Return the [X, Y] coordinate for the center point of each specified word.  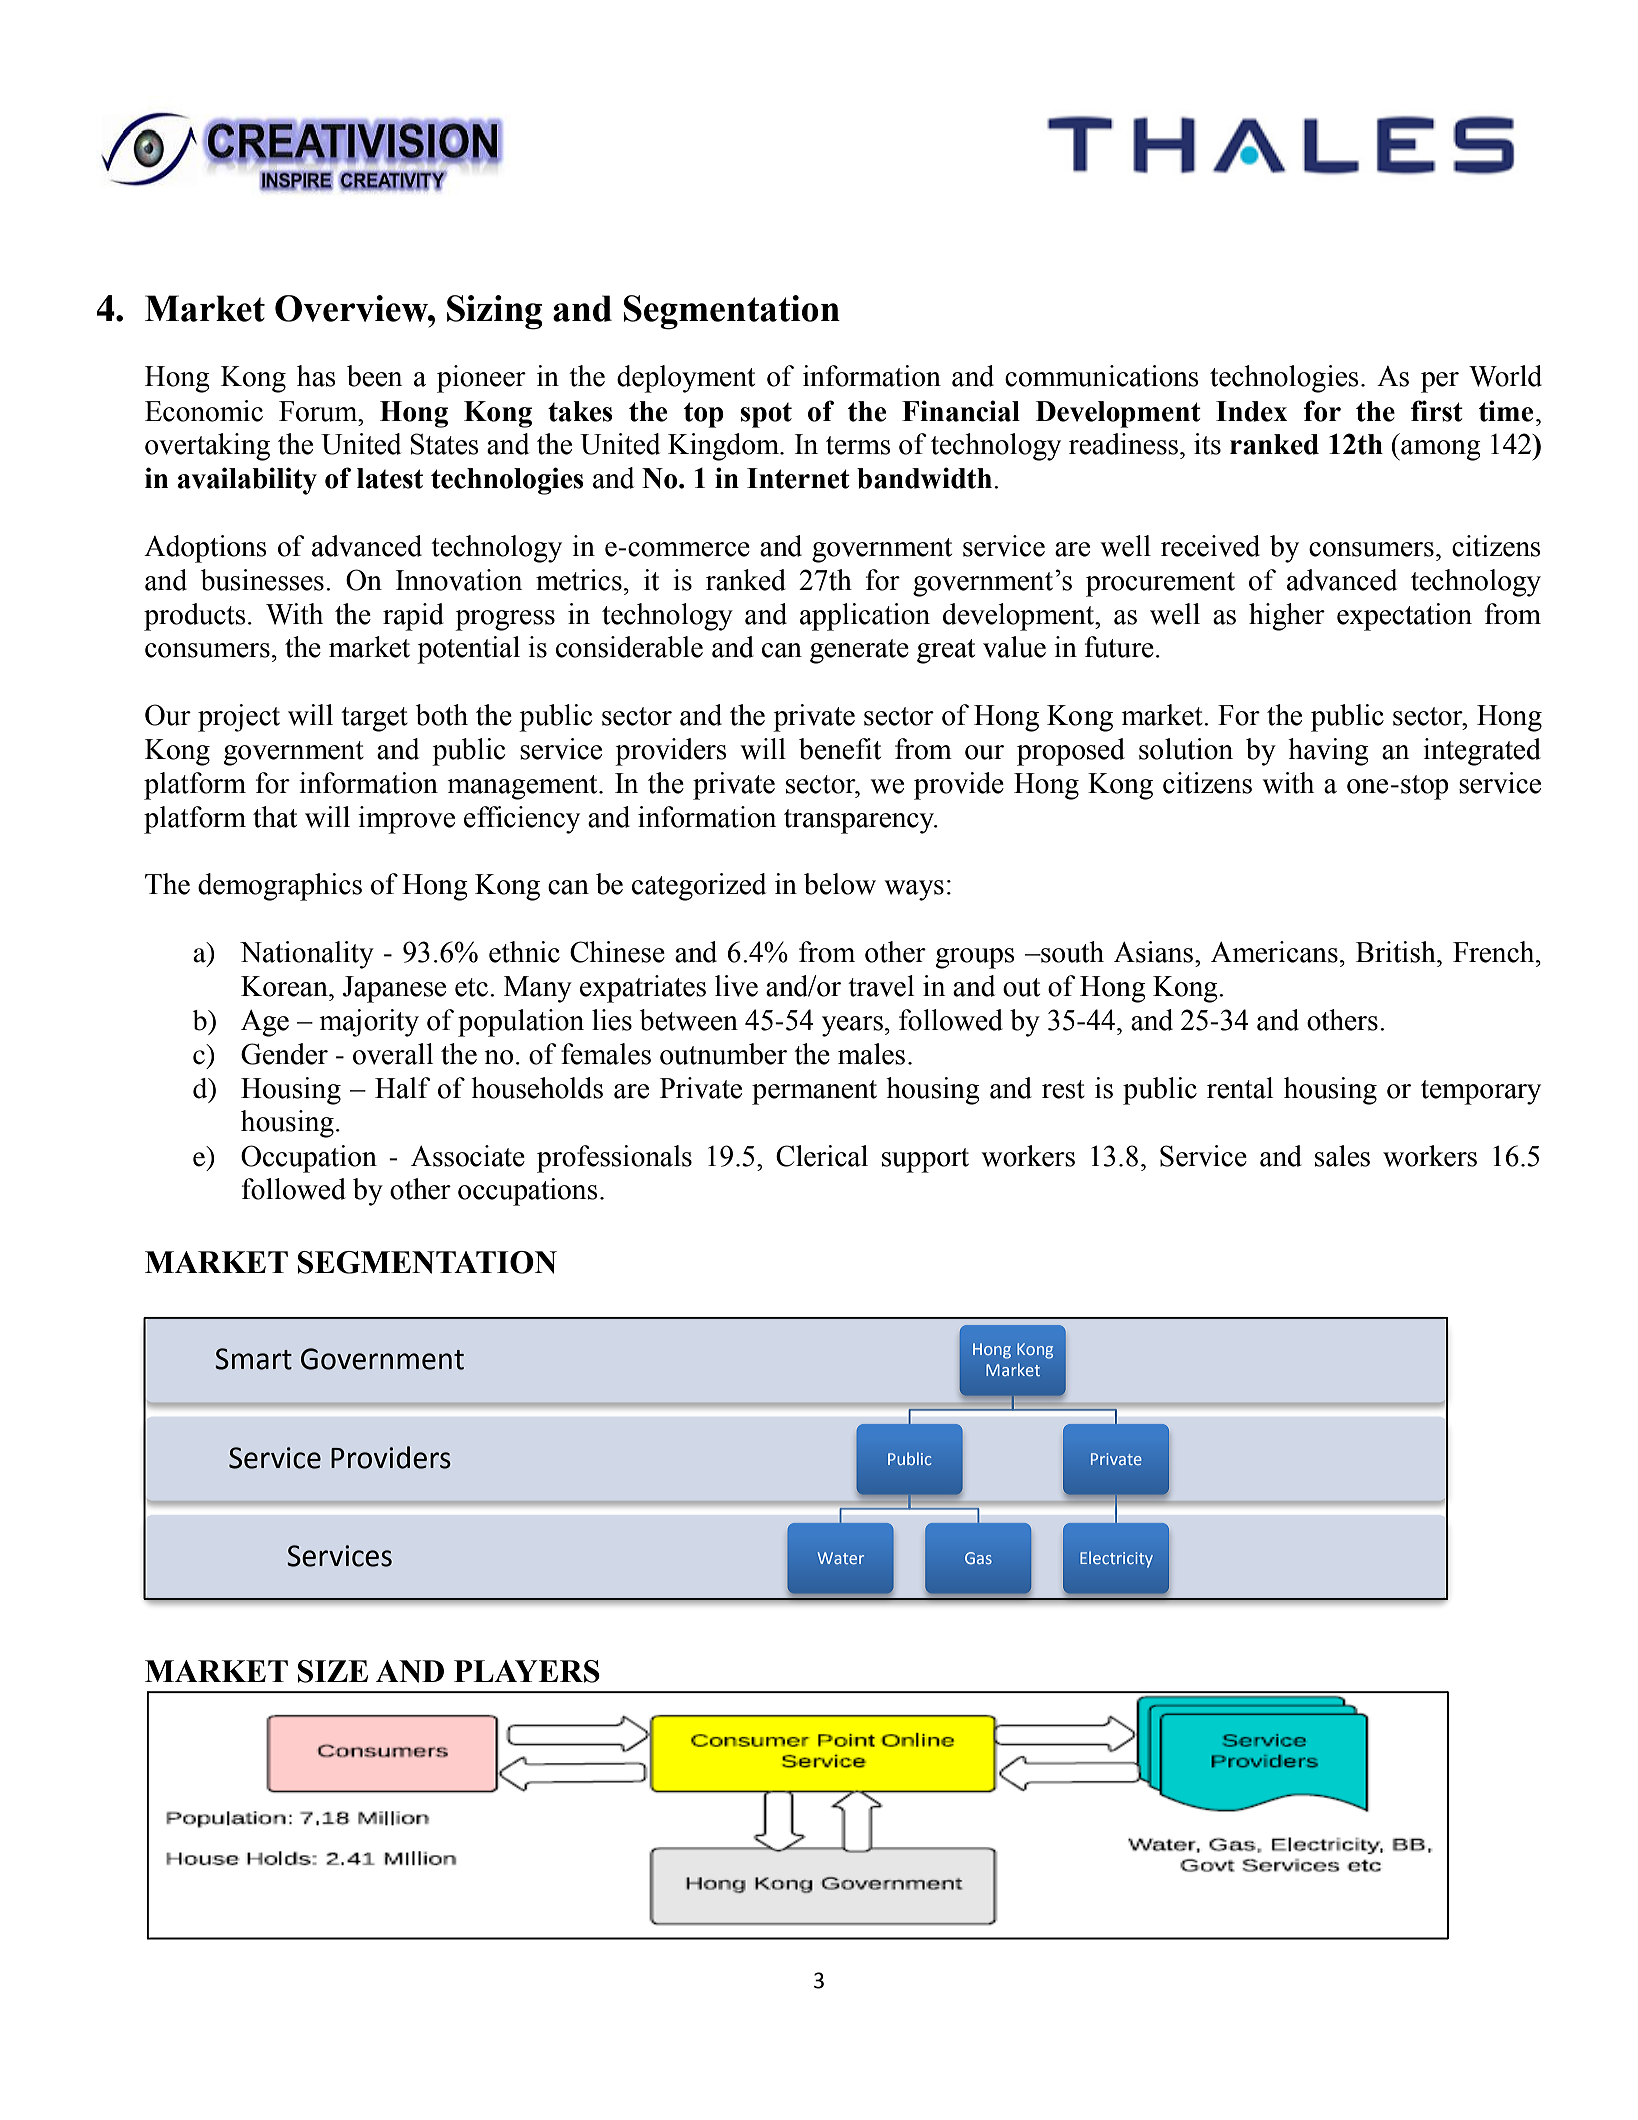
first [1437, 411]
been [374, 376]
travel [881, 986]
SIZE [333, 1671]
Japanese [394, 989]
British [1397, 952]
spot [766, 415]
